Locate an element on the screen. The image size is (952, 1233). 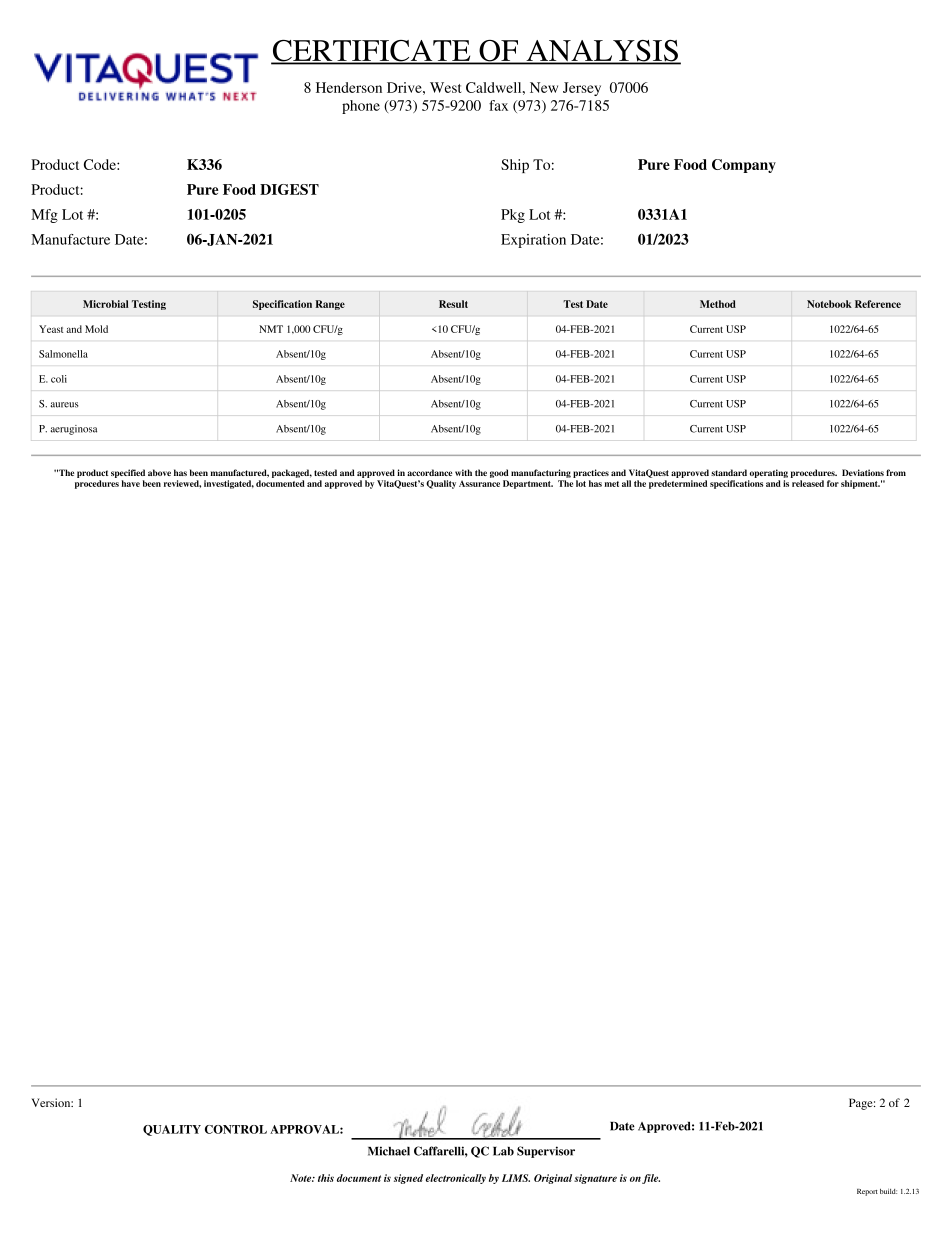
electronically is located at coordinates (456, 1179).
